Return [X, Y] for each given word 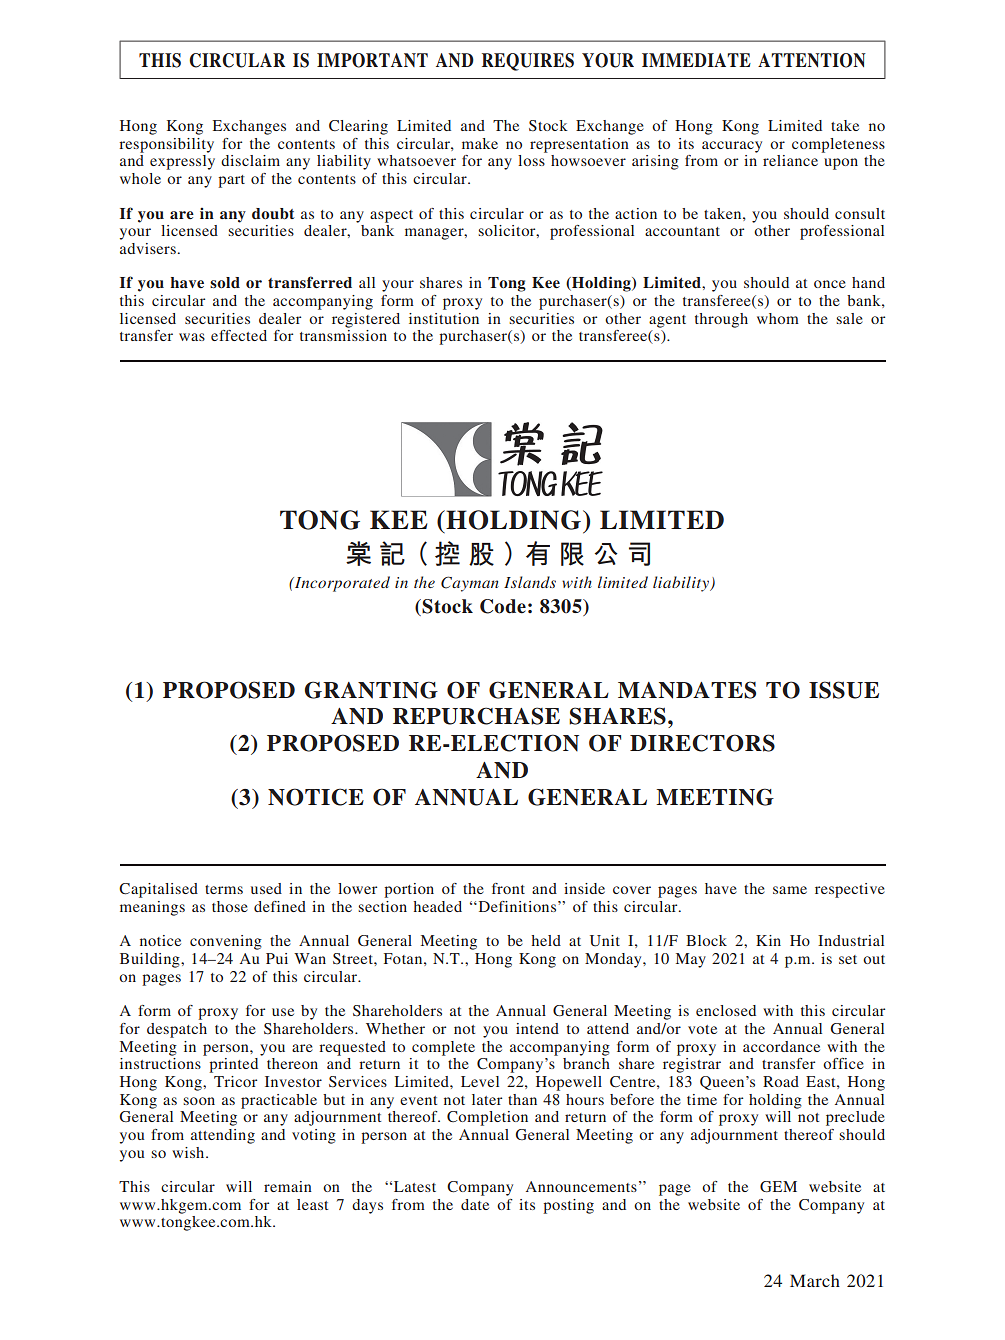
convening [226, 942]
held [546, 940]
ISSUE [844, 690]
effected [239, 335]
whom [778, 318]
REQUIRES [528, 62]
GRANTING [371, 690]
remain [288, 1186]
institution [444, 318]
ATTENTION [812, 60]
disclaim [250, 160]
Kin [768, 940]
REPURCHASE [476, 716]
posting [568, 1206]
